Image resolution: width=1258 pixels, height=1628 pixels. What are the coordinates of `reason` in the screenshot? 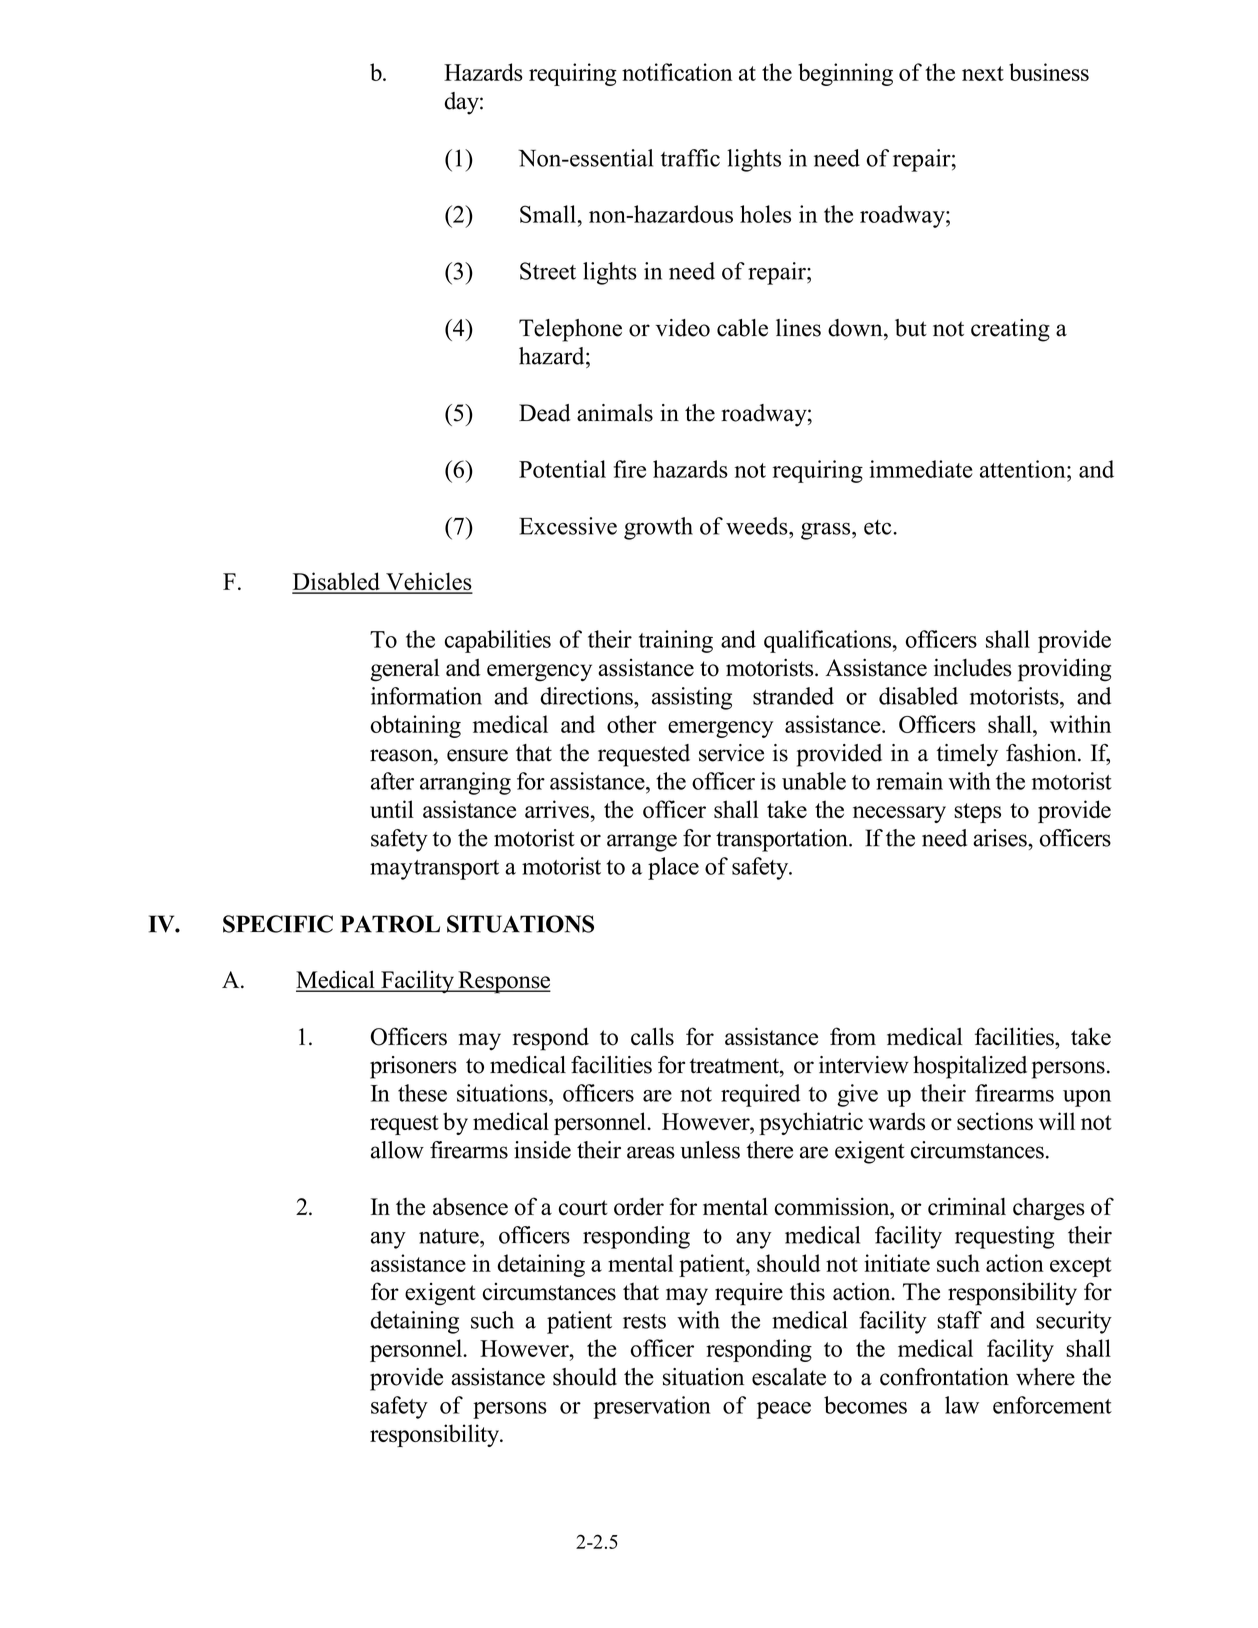 It's located at (402, 755).
